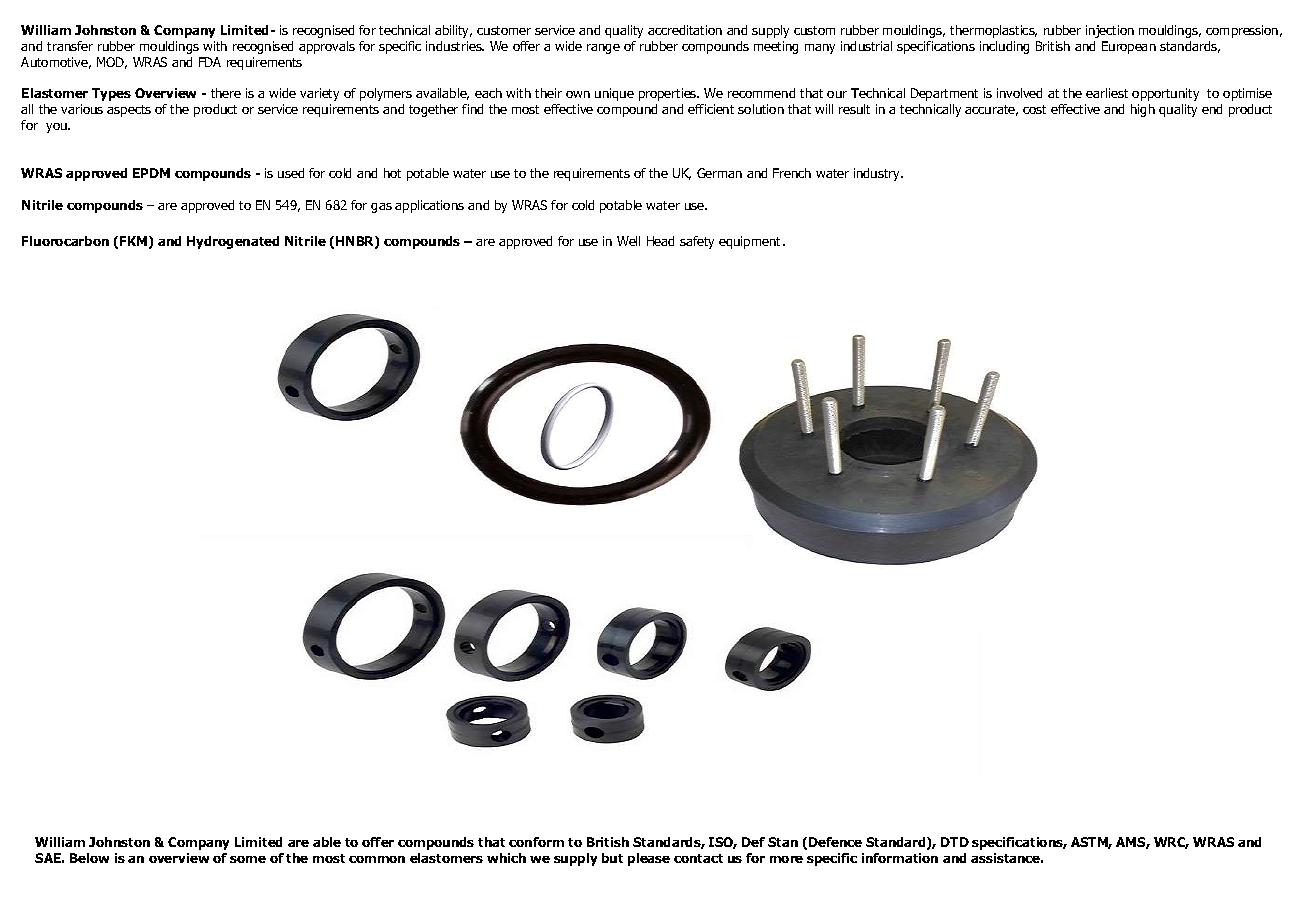 The height and width of the image is (924, 1308). Describe the element at coordinates (603, 49) in the image. I see `range` at that location.
